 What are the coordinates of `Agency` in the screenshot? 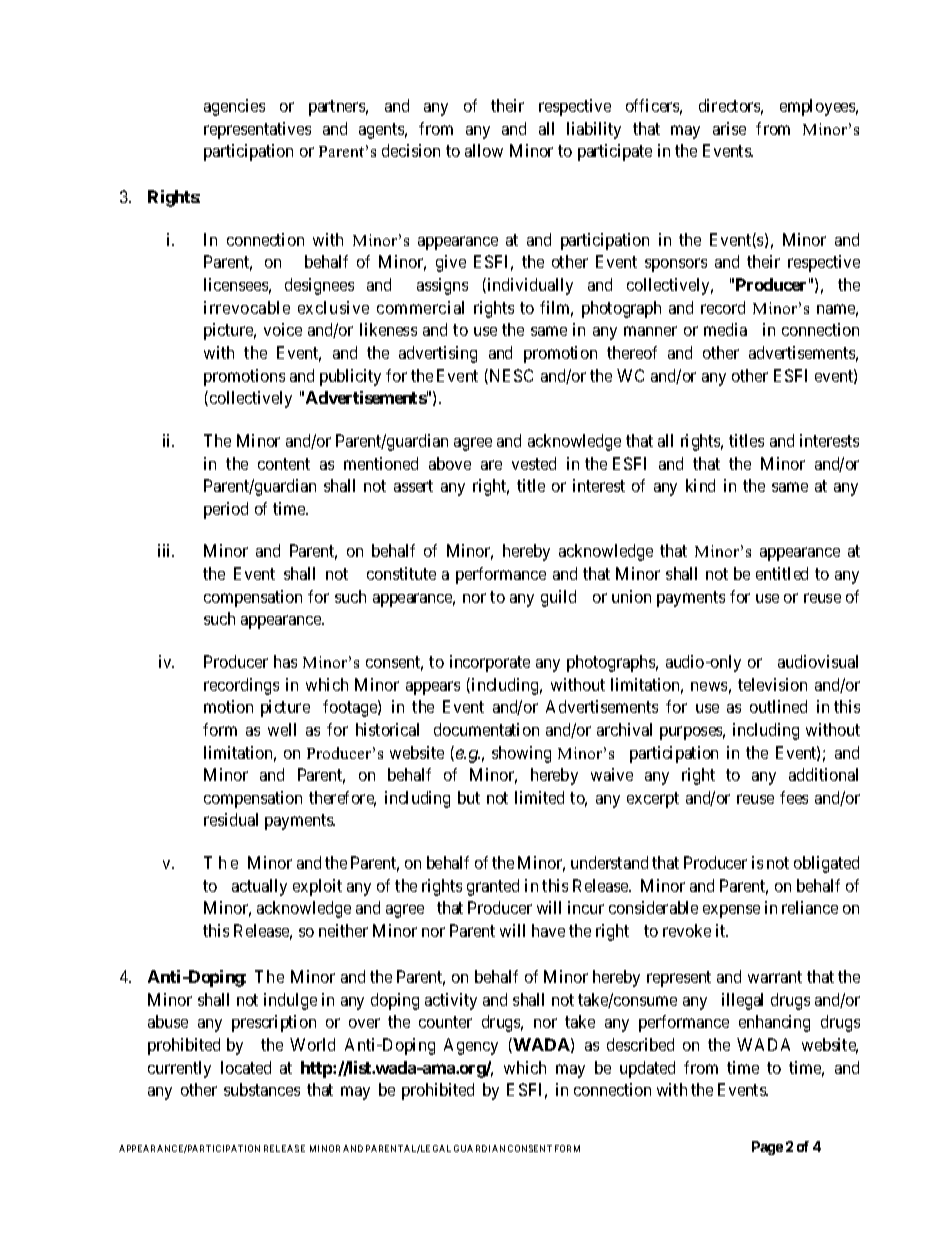 It's located at (471, 1046).
